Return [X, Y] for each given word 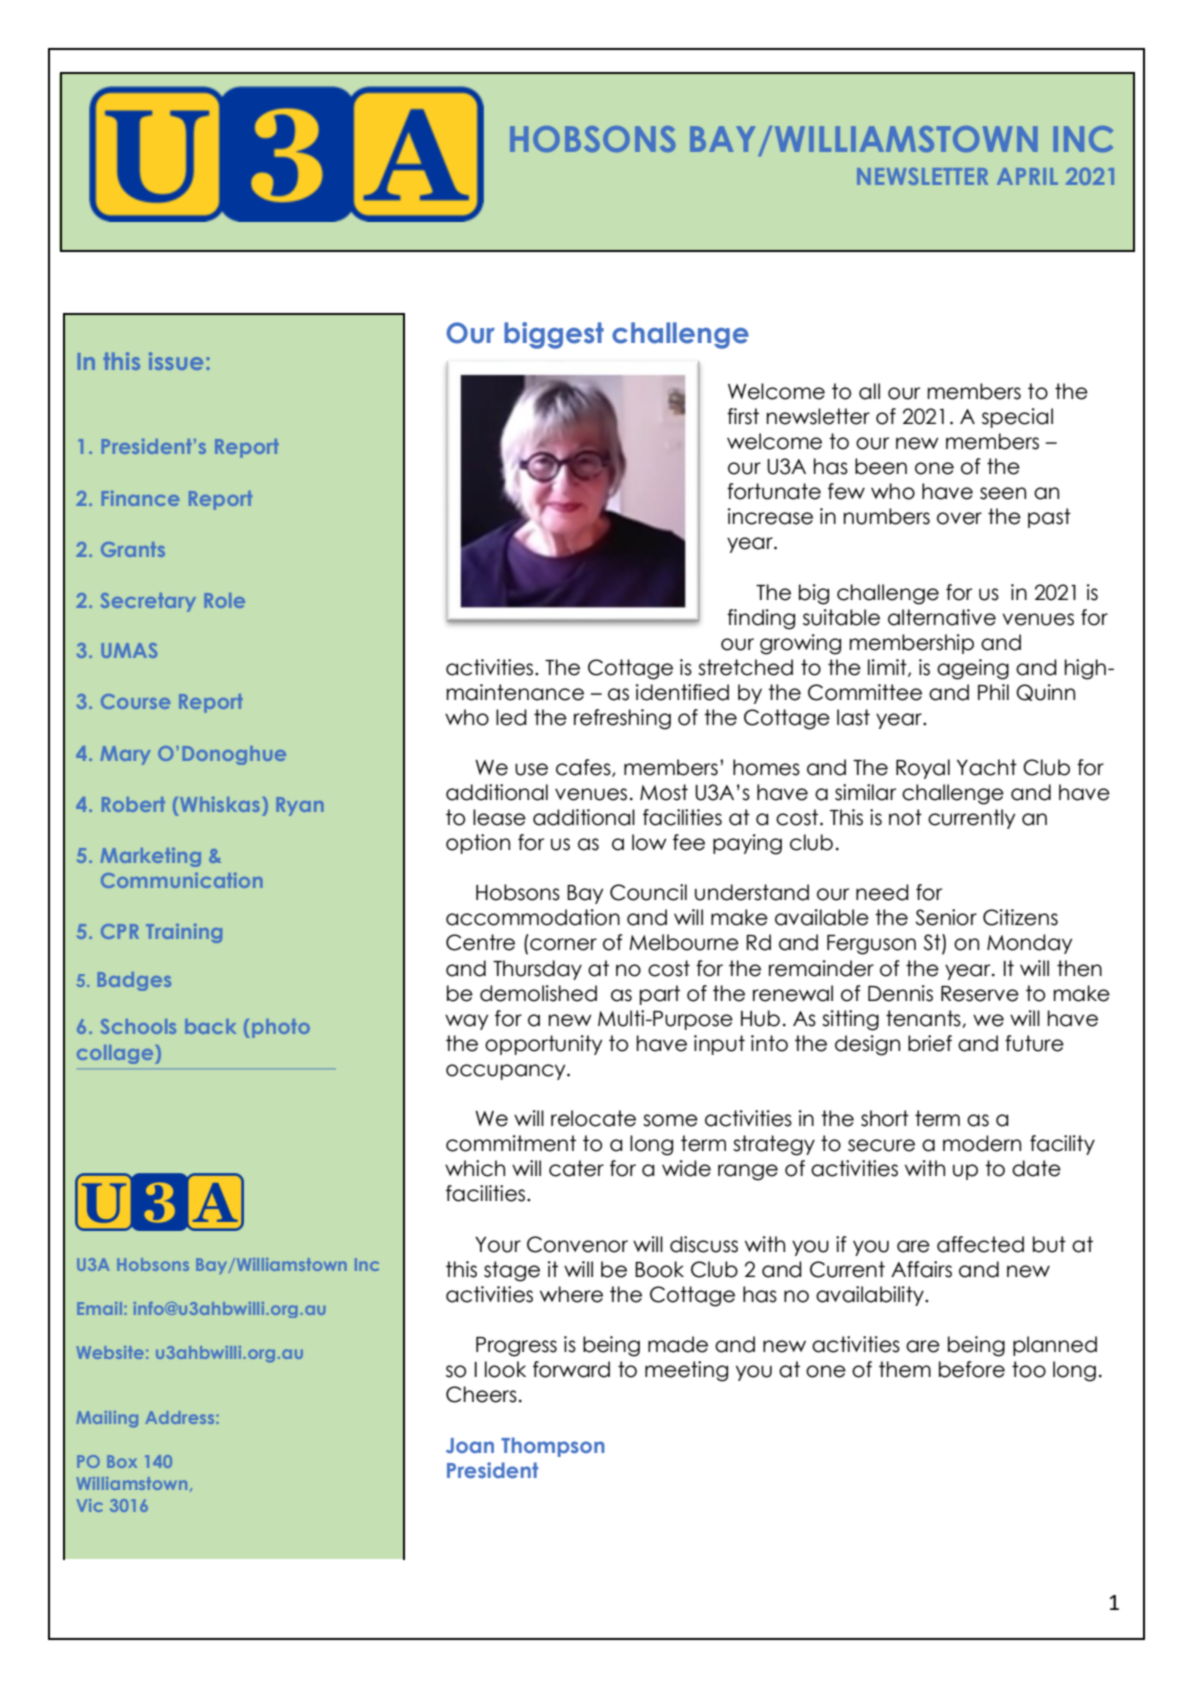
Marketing [150, 857]
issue [176, 361]
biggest [554, 335]
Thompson [553, 1447]
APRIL [1027, 176]
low [649, 842]
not [905, 817]
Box [122, 1461]
